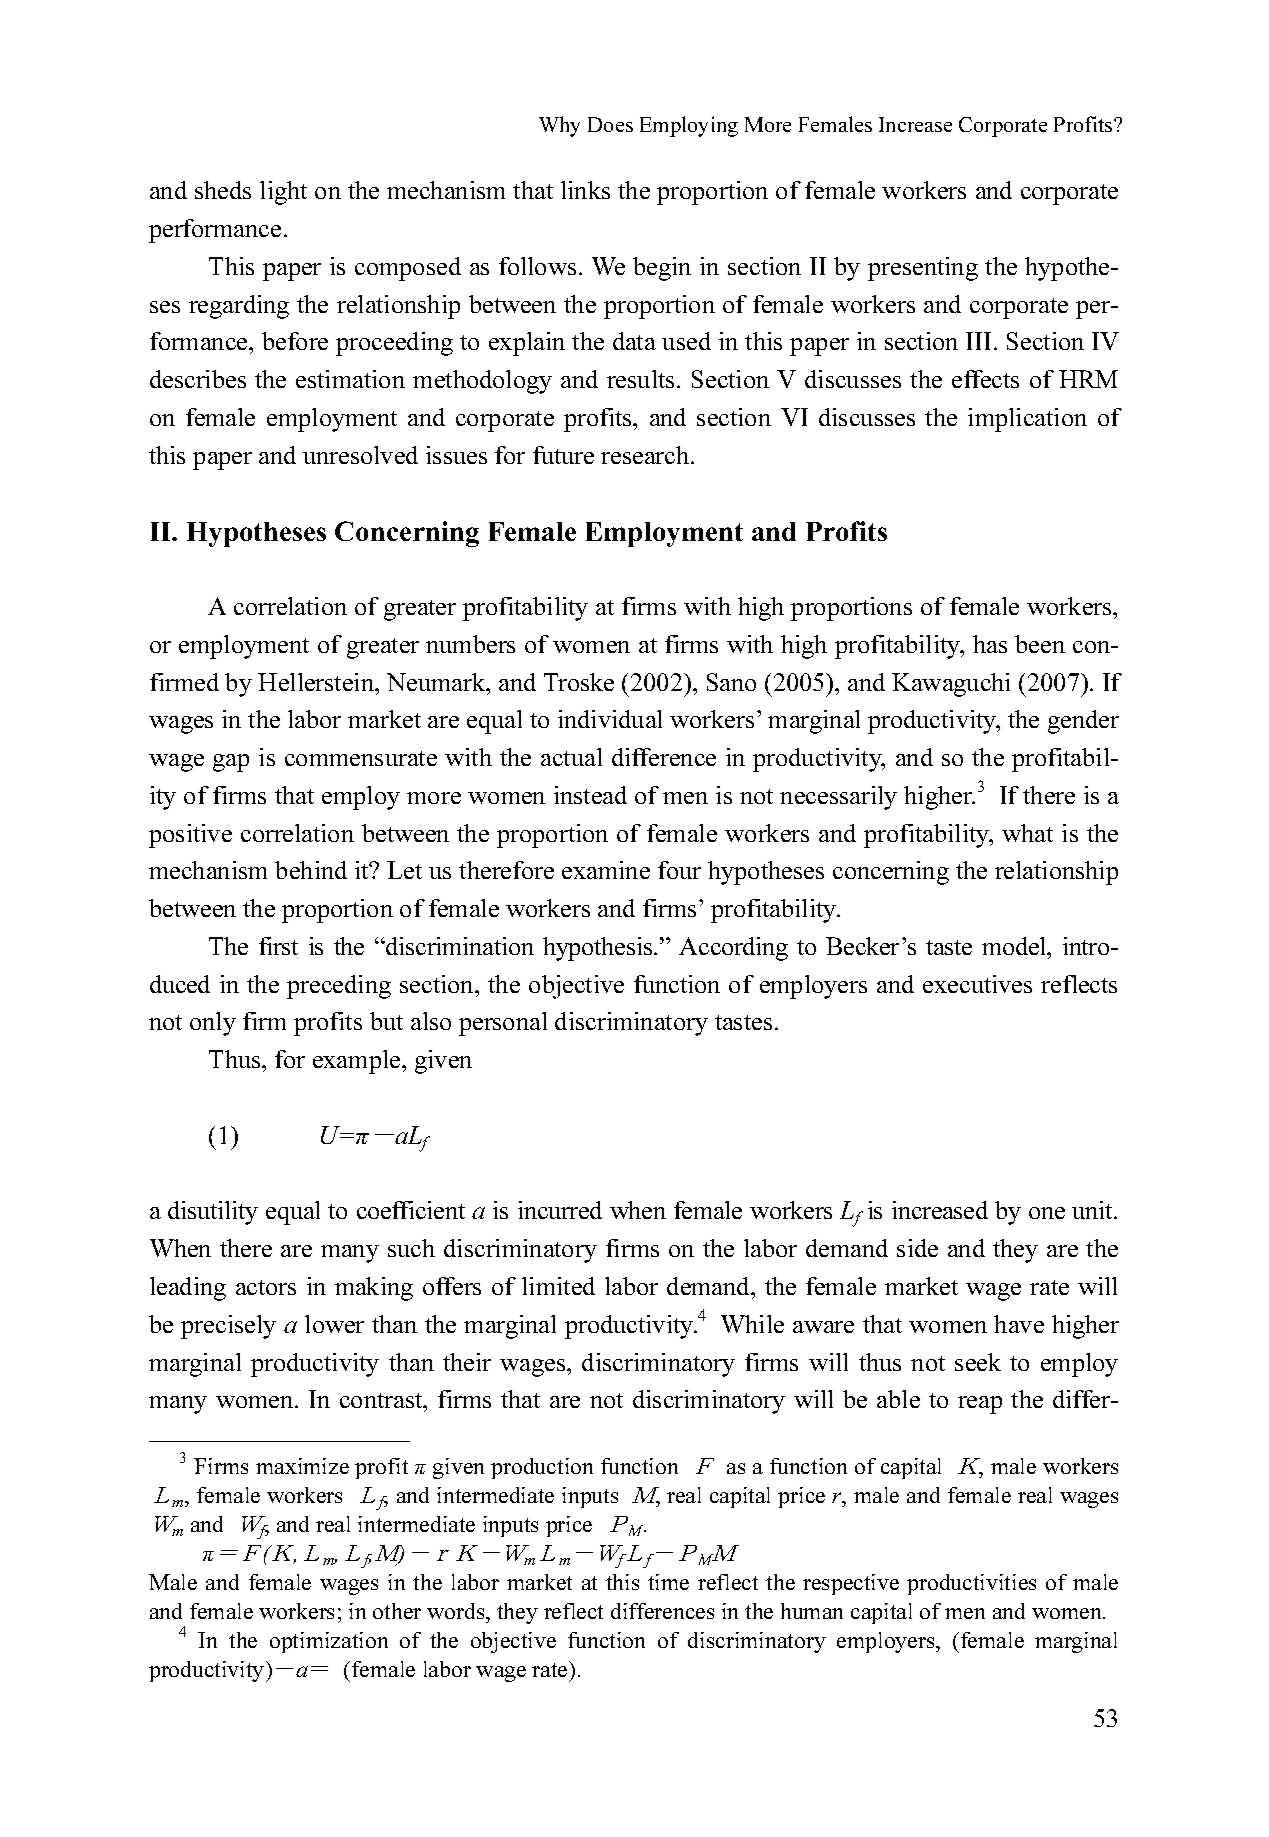  I want to click on examine, so click(606, 870).
